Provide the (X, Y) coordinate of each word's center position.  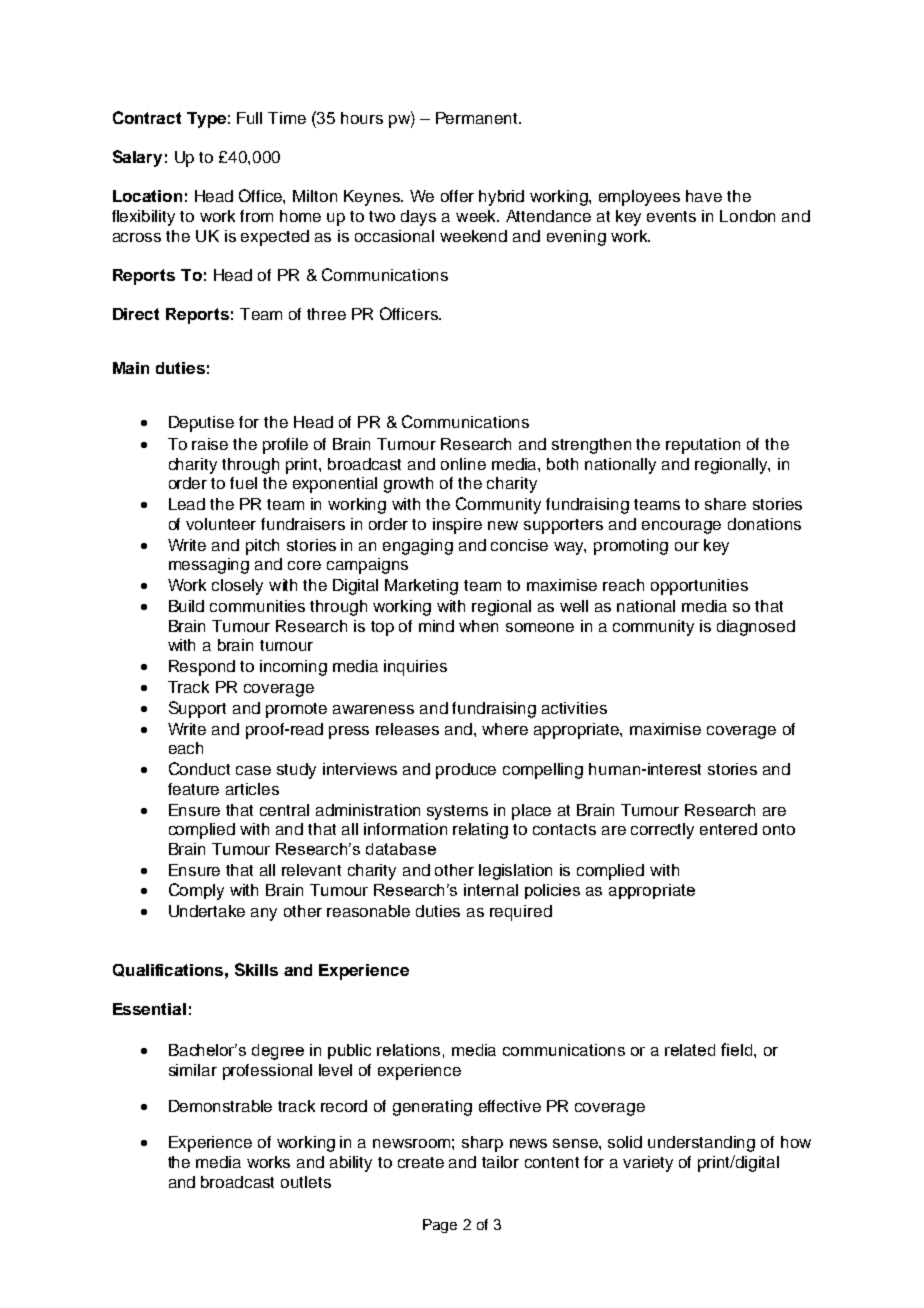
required (521, 913)
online (463, 464)
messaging (209, 566)
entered (728, 829)
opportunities (699, 587)
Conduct (199, 768)
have (704, 196)
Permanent (478, 118)
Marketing (421, 587)
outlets (306, 1182)
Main (131, 368)
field (736, 1049)
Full (249, 118)
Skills (256, 969)
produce (466, 771)
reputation (703, 446)
